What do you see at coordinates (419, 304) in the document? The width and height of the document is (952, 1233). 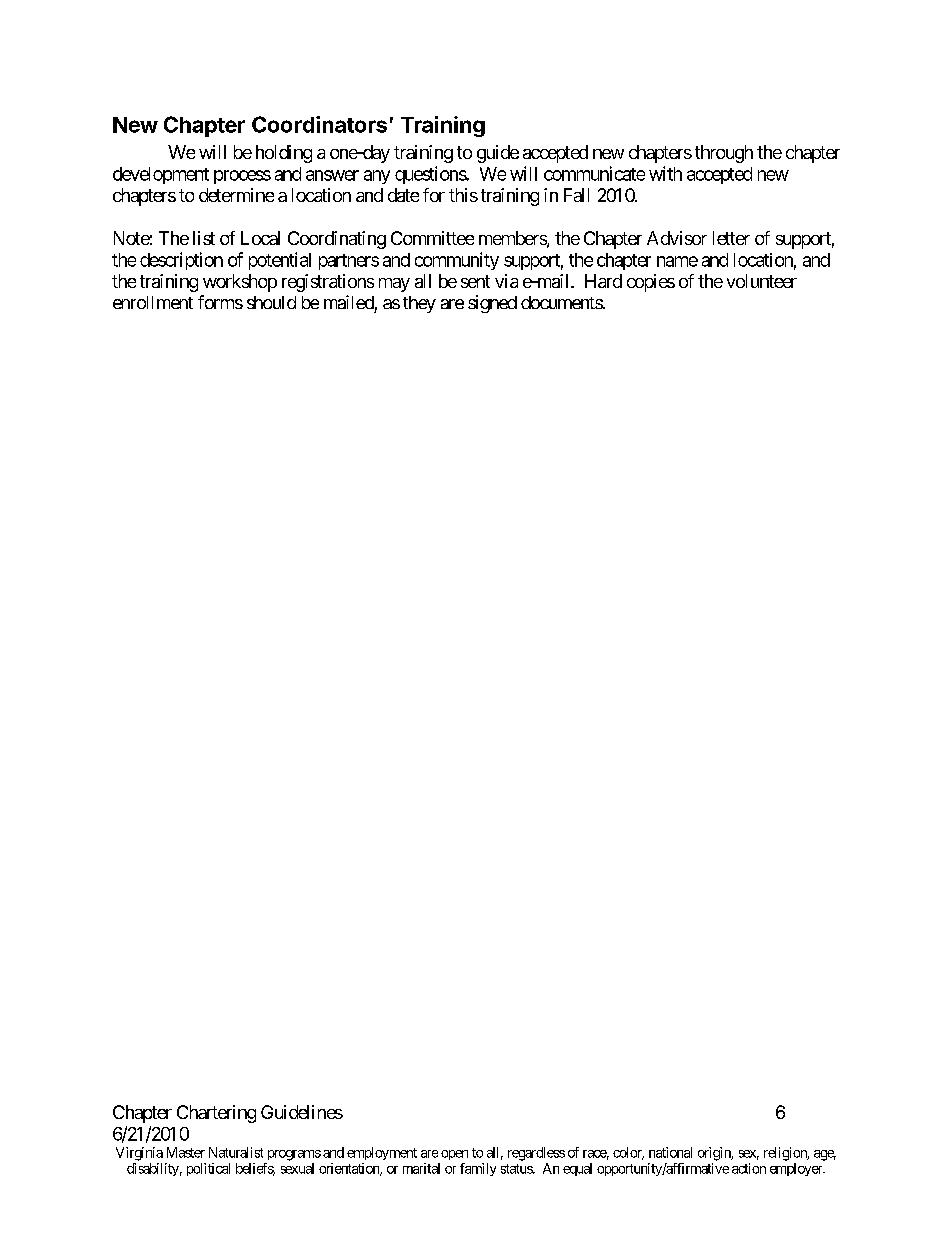 I see `they` at bounding box center [419, 304].
